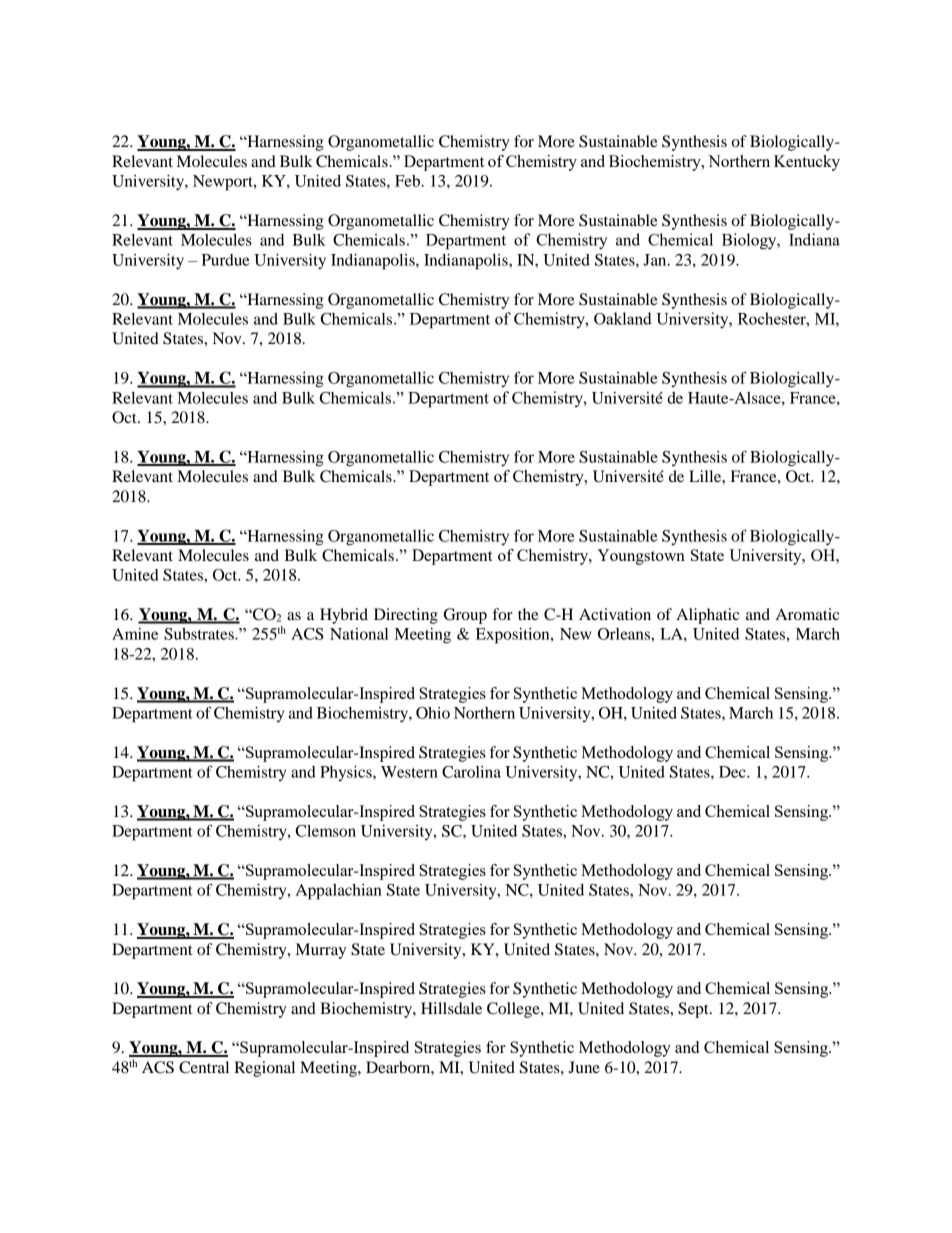 This document has height=1233, width=952. I want to click on Aliphatic, so click(707, 616).
